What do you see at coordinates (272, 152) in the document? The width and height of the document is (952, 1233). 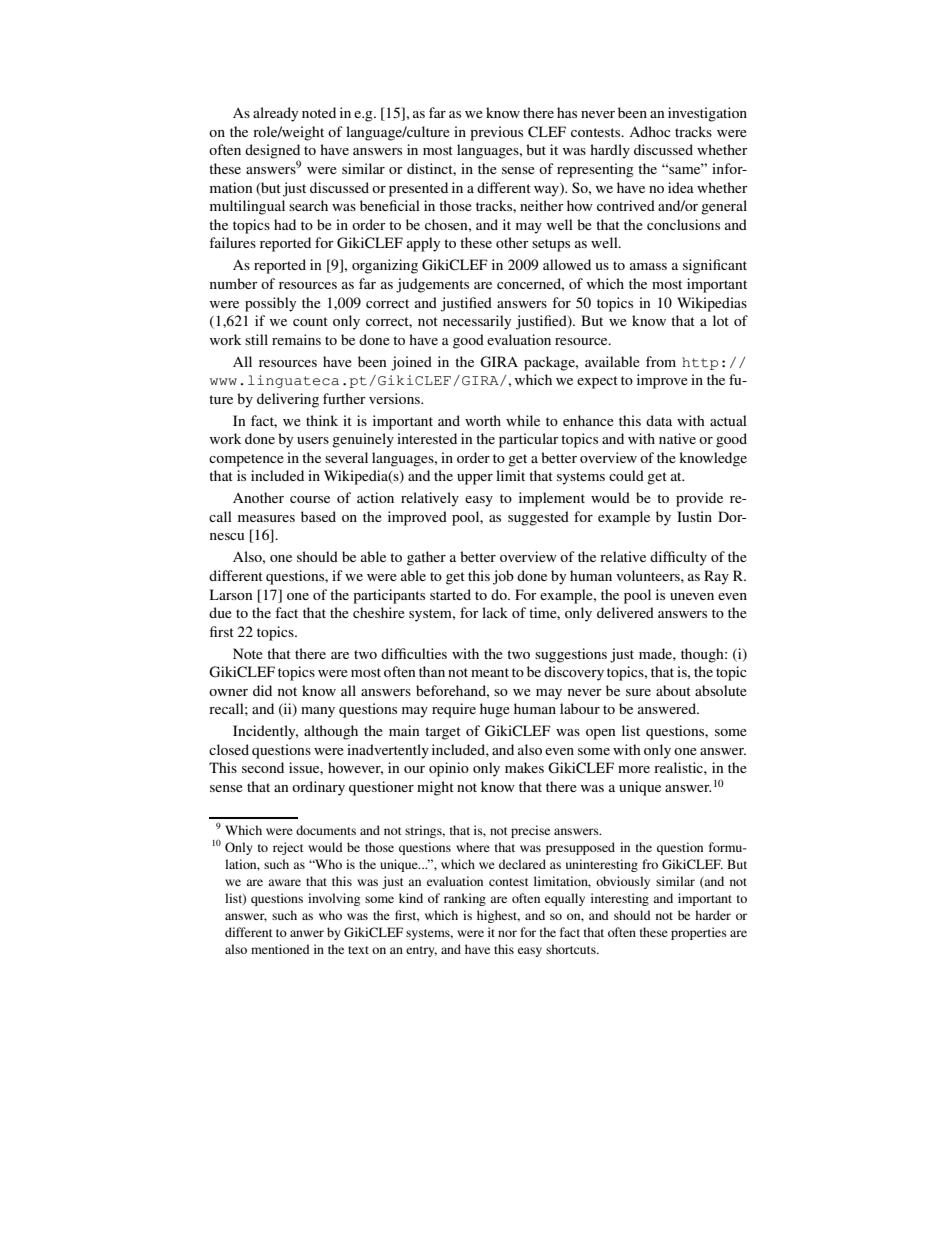 I see `designed` at bounding box center [272, 152].
